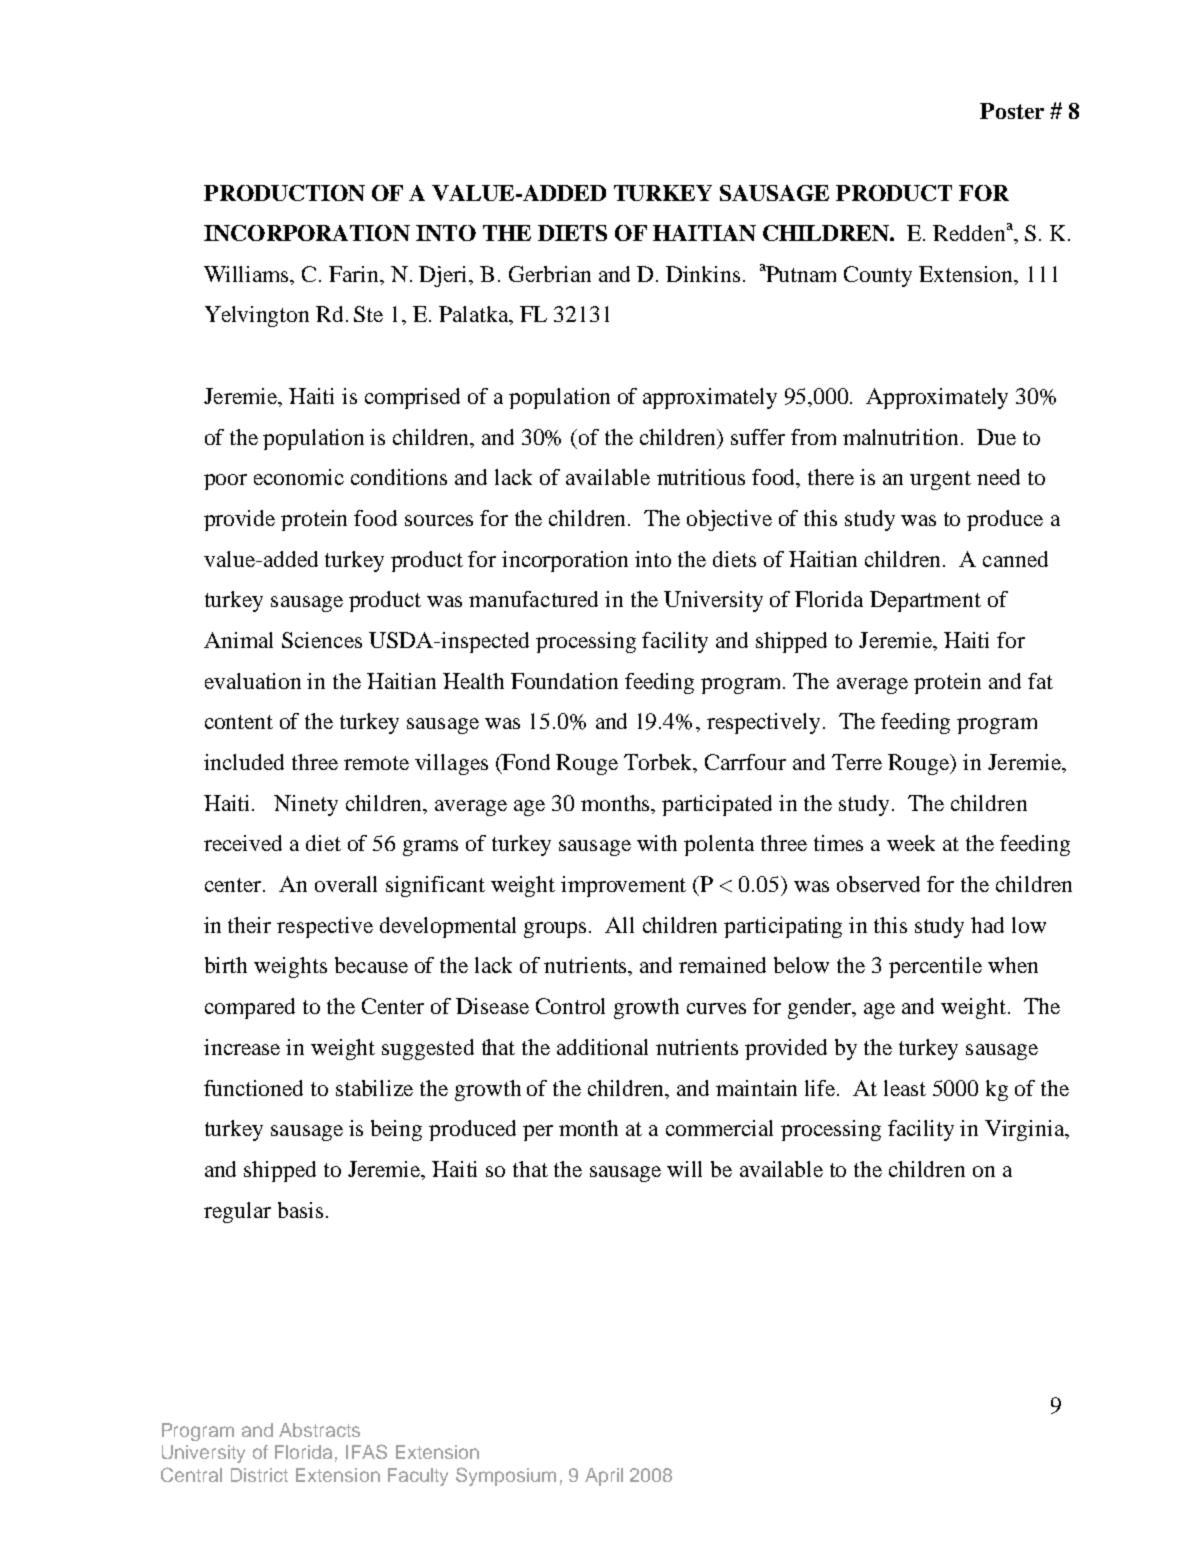 This screenshot has width=1203, height=1557. I want to click on week, so click(911, 843).
